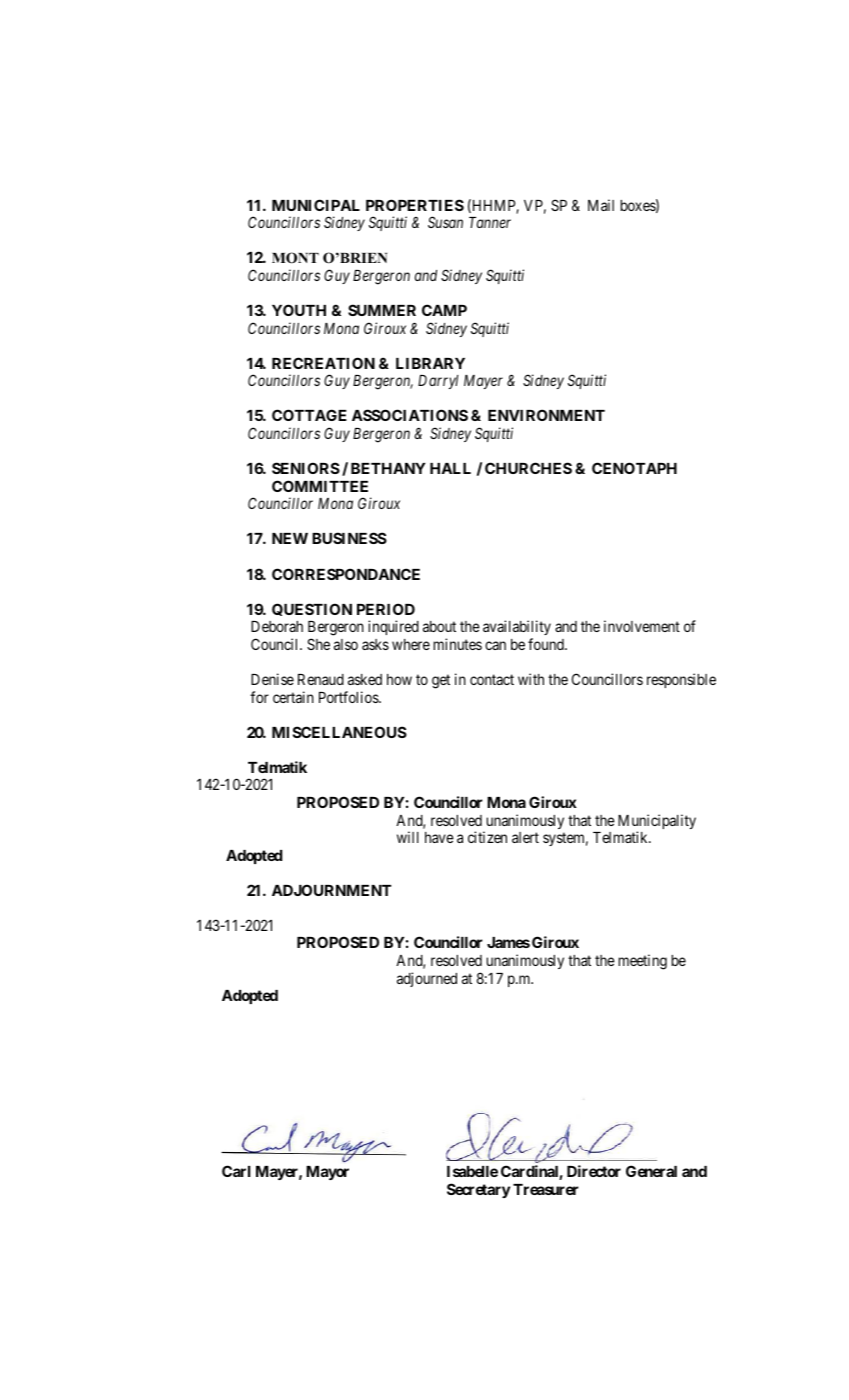  I want to click on Mayor, so click(327, 1173).
